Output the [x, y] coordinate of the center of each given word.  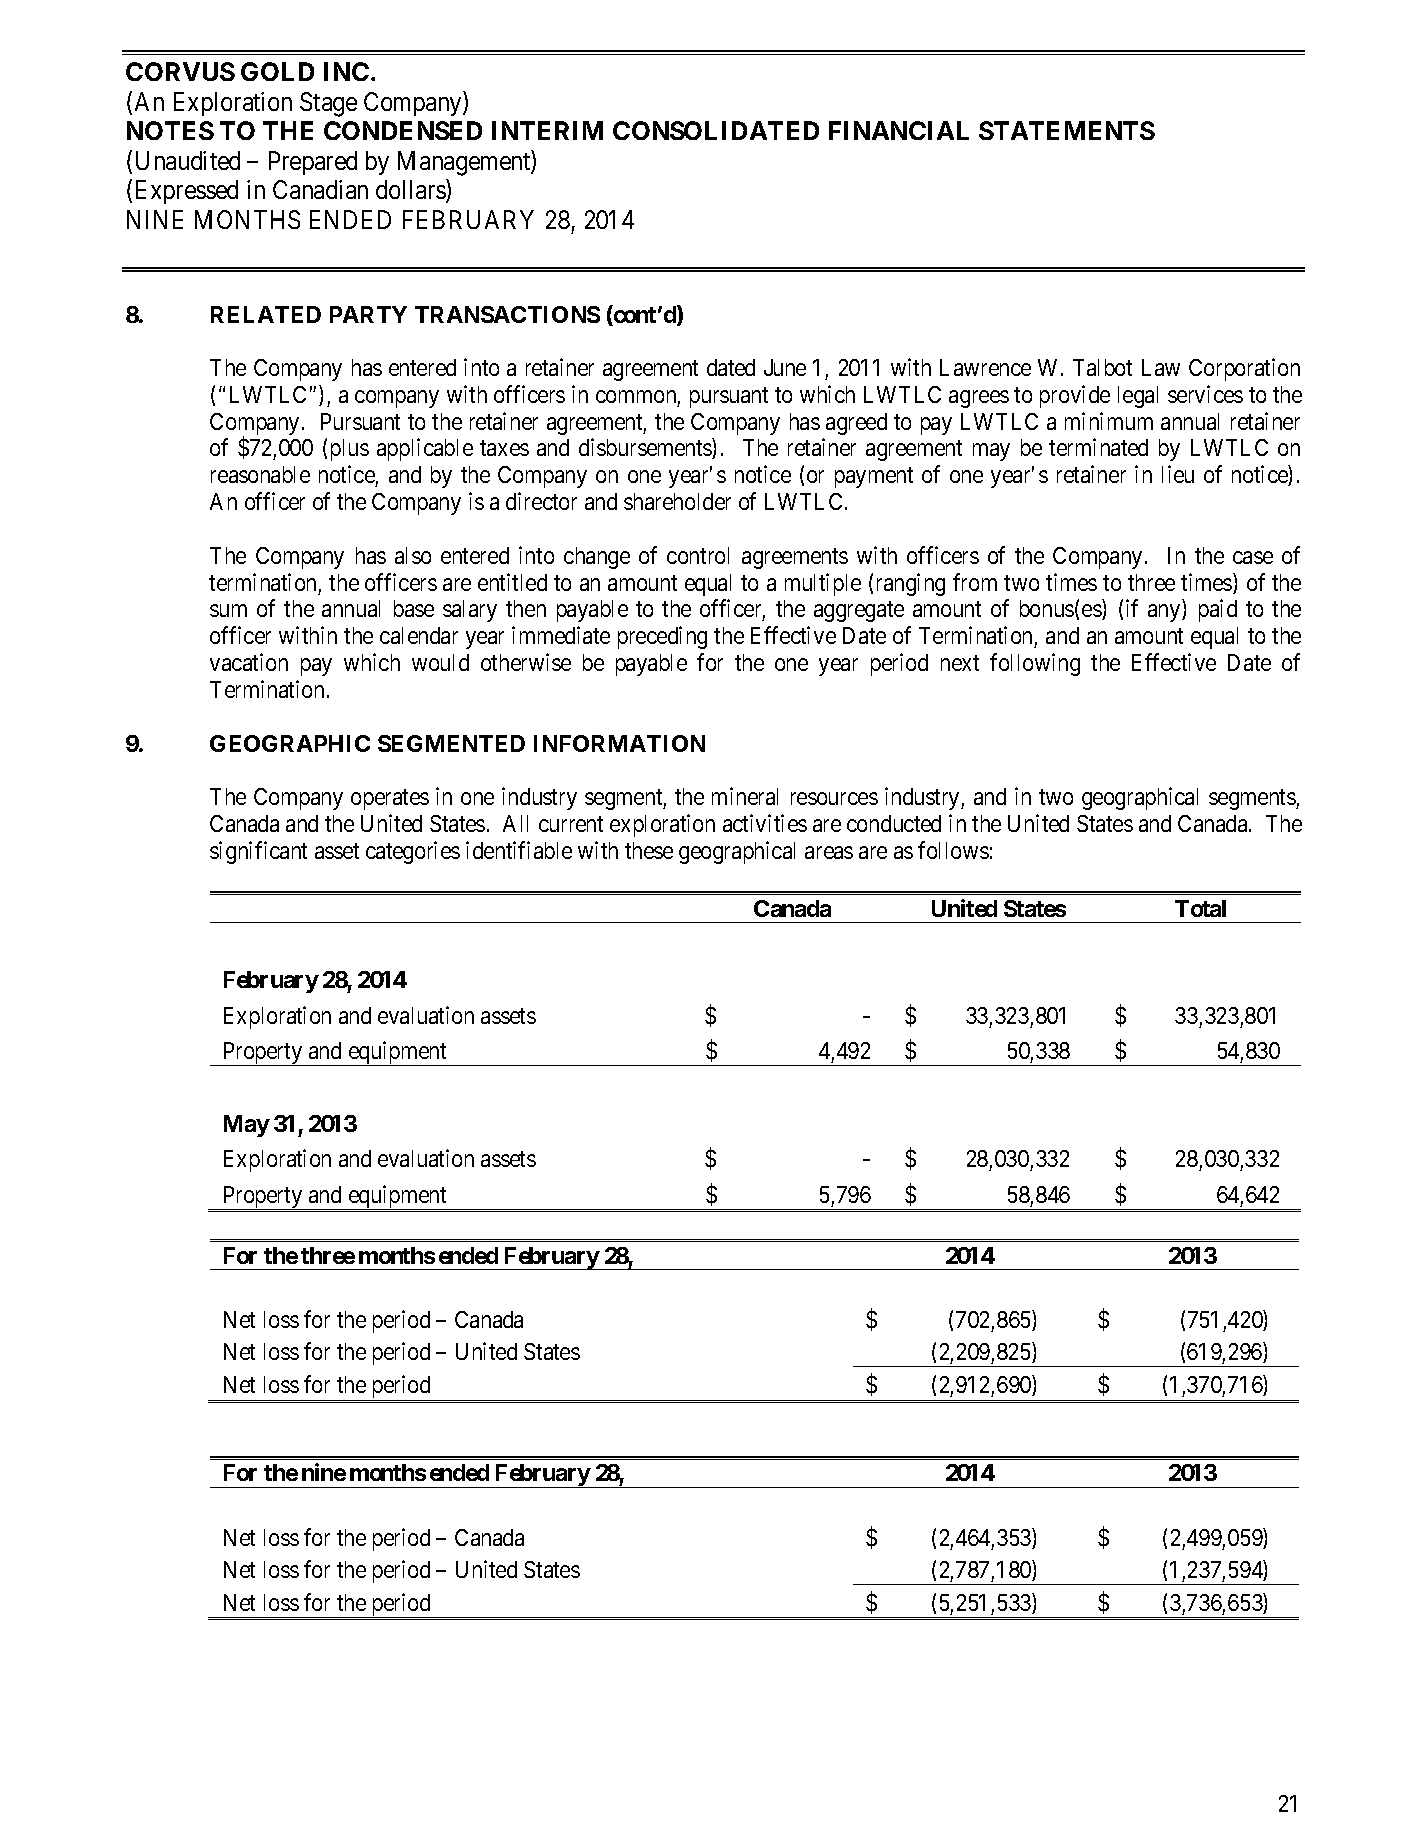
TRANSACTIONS [507, 314]
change [597, 558]
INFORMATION [619, 743]
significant [258, 852]
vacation [249, 662]
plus [350, 450]
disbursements [646, 449]
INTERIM [547, 130]
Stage [328, 104]
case [1253, 557]
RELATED [266, 314]
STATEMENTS [1067, 130]
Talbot [1102, 367]
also [413, 555]
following [1035, 664]
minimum [1109, 421]
